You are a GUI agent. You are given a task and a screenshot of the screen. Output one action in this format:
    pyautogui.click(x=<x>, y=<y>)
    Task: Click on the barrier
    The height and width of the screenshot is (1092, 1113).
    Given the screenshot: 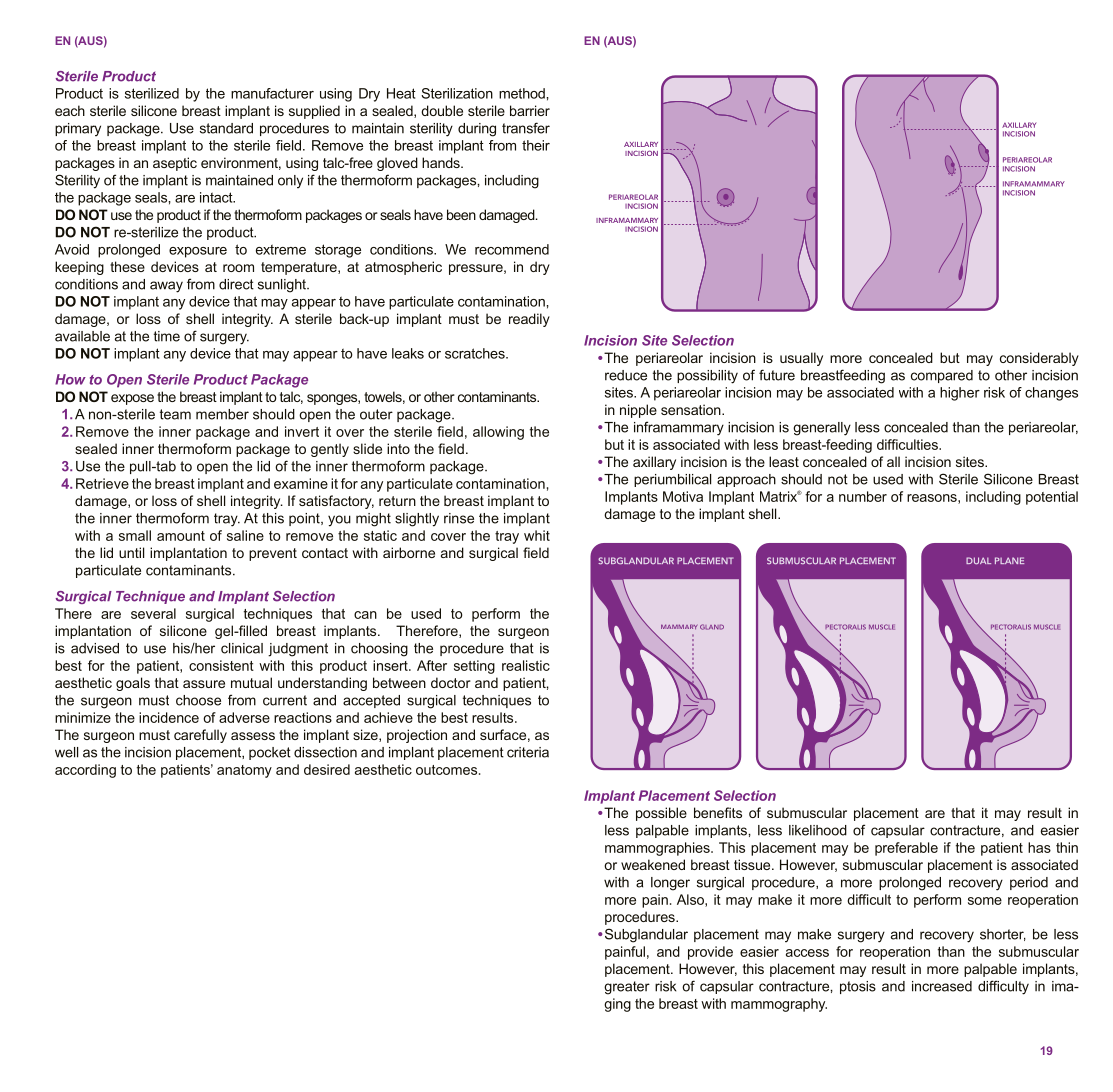 What is the action you would take?
    pyautogui.click(x=530, y=110)
